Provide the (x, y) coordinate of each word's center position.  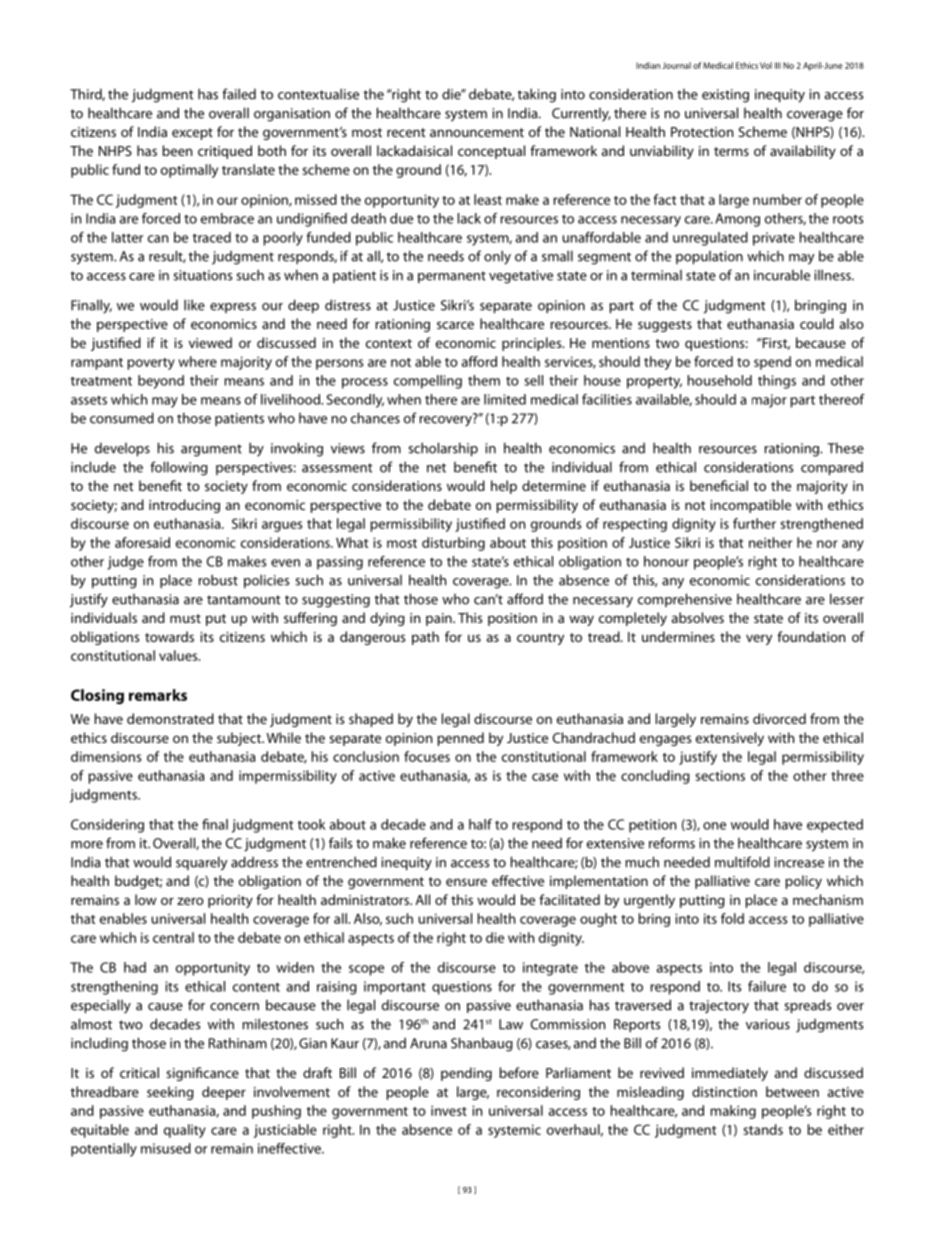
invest (449, 1110)
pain (440, 619)
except (192, 134)
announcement (477, 132)
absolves (698, 617)
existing (725, 96)
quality (185, 1131)
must (185, 618)
